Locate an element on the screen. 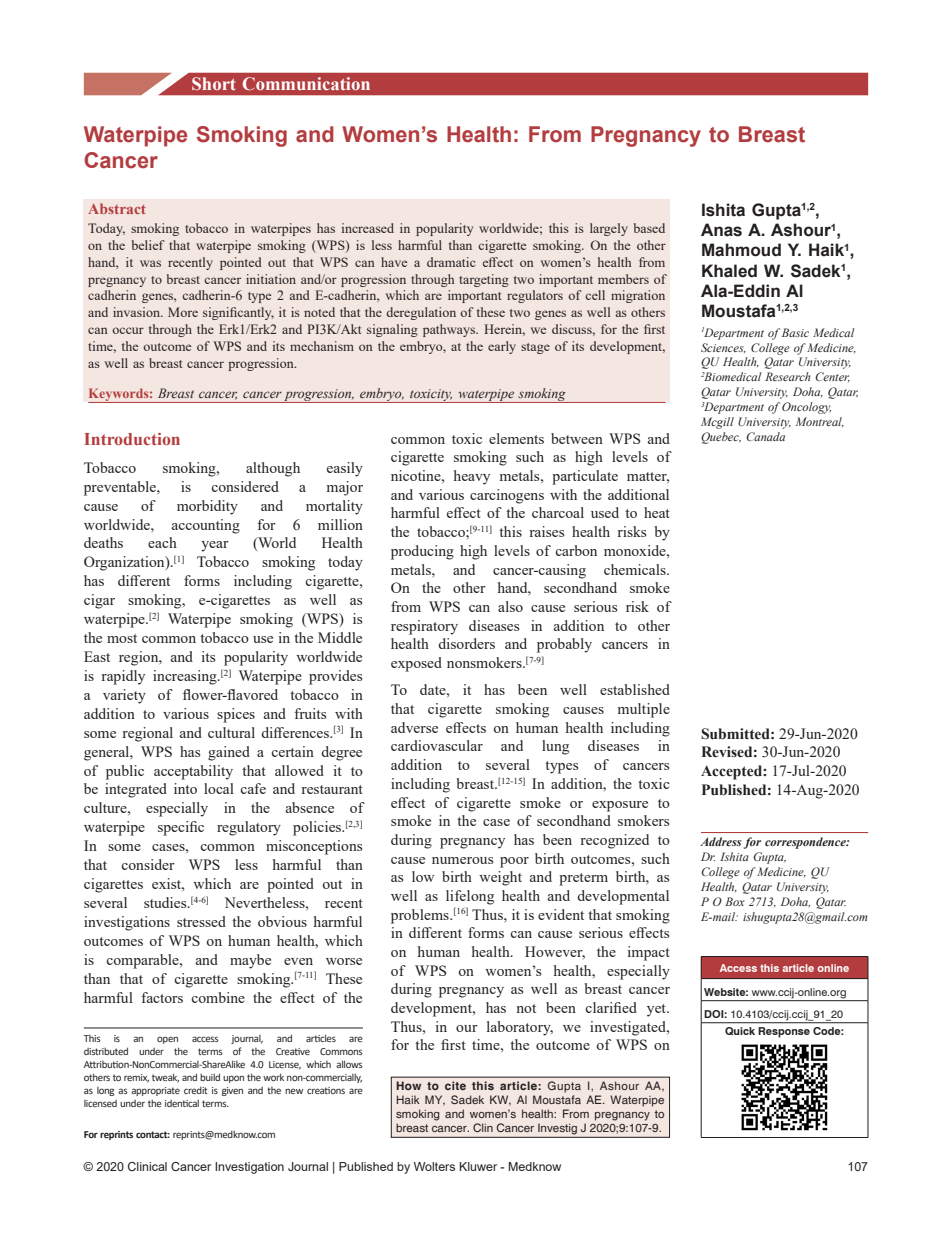 The height and width of the screenshot is (1233, 952). into is located at coordinates (185, 788).
